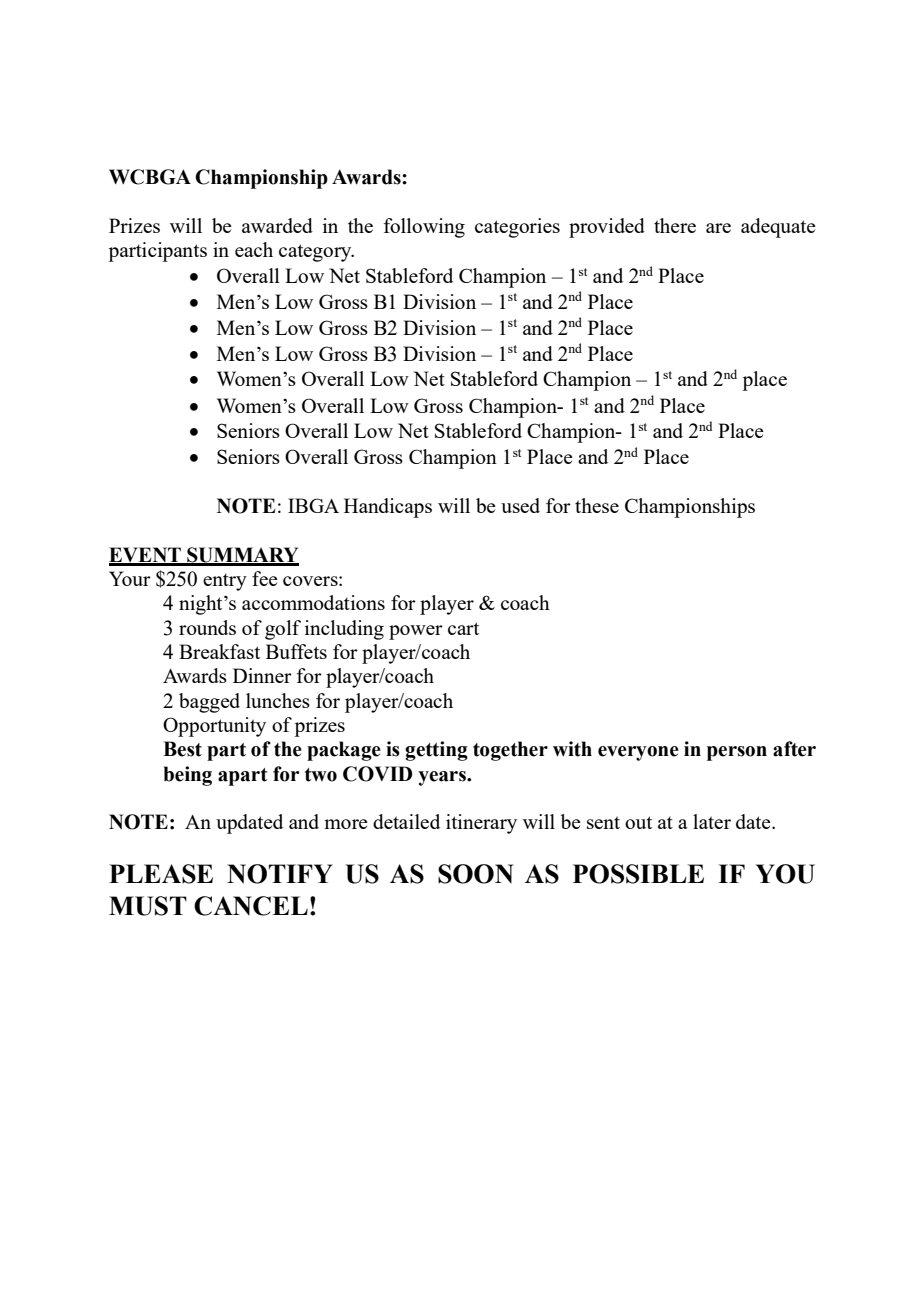 The height and width of the screenshot is (1308, 924). Describe the element at coordinates (597, 505) in the screenshot. I see `these` at that location.
